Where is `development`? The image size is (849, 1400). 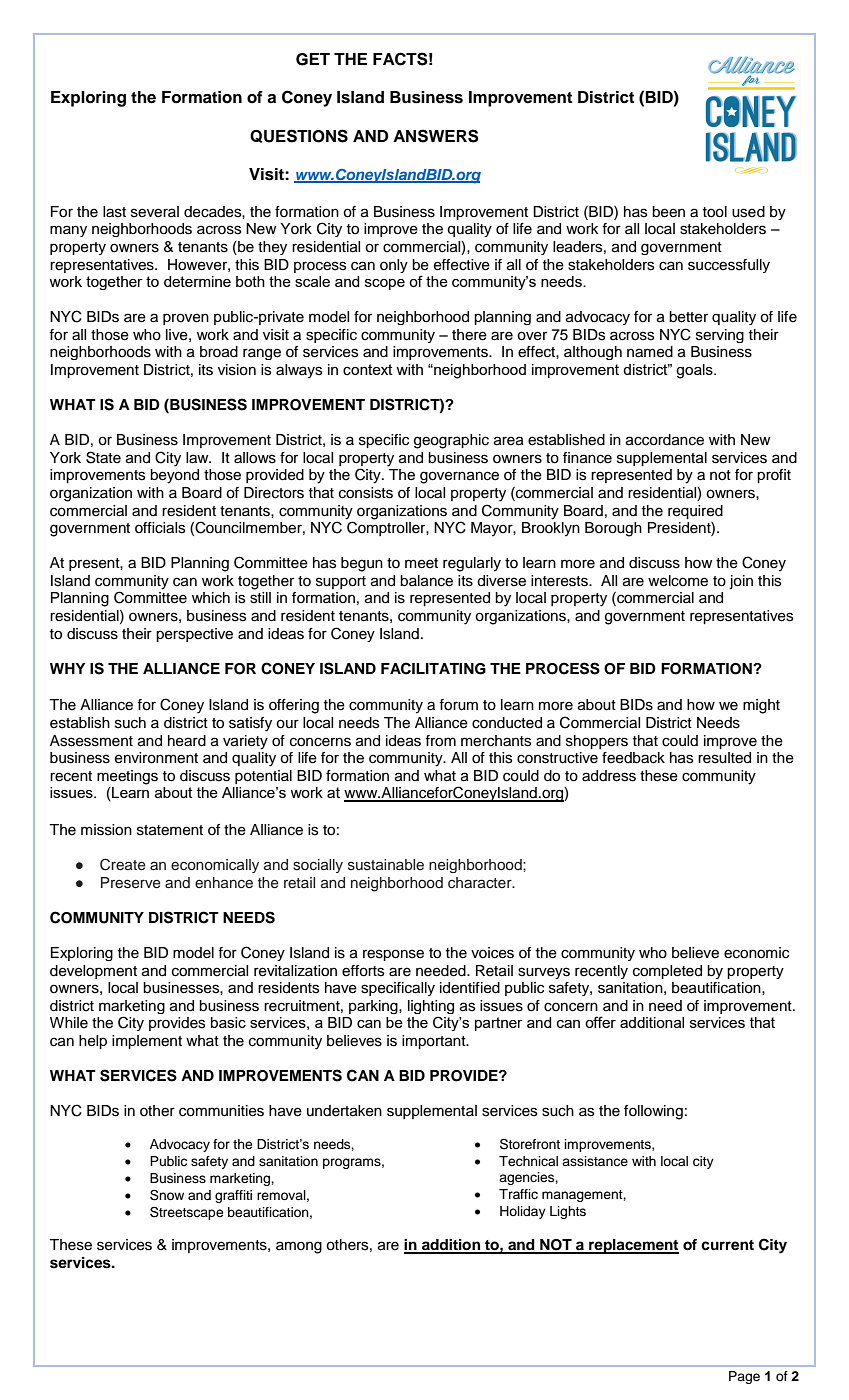
development is located at coordinates (93, 972).
